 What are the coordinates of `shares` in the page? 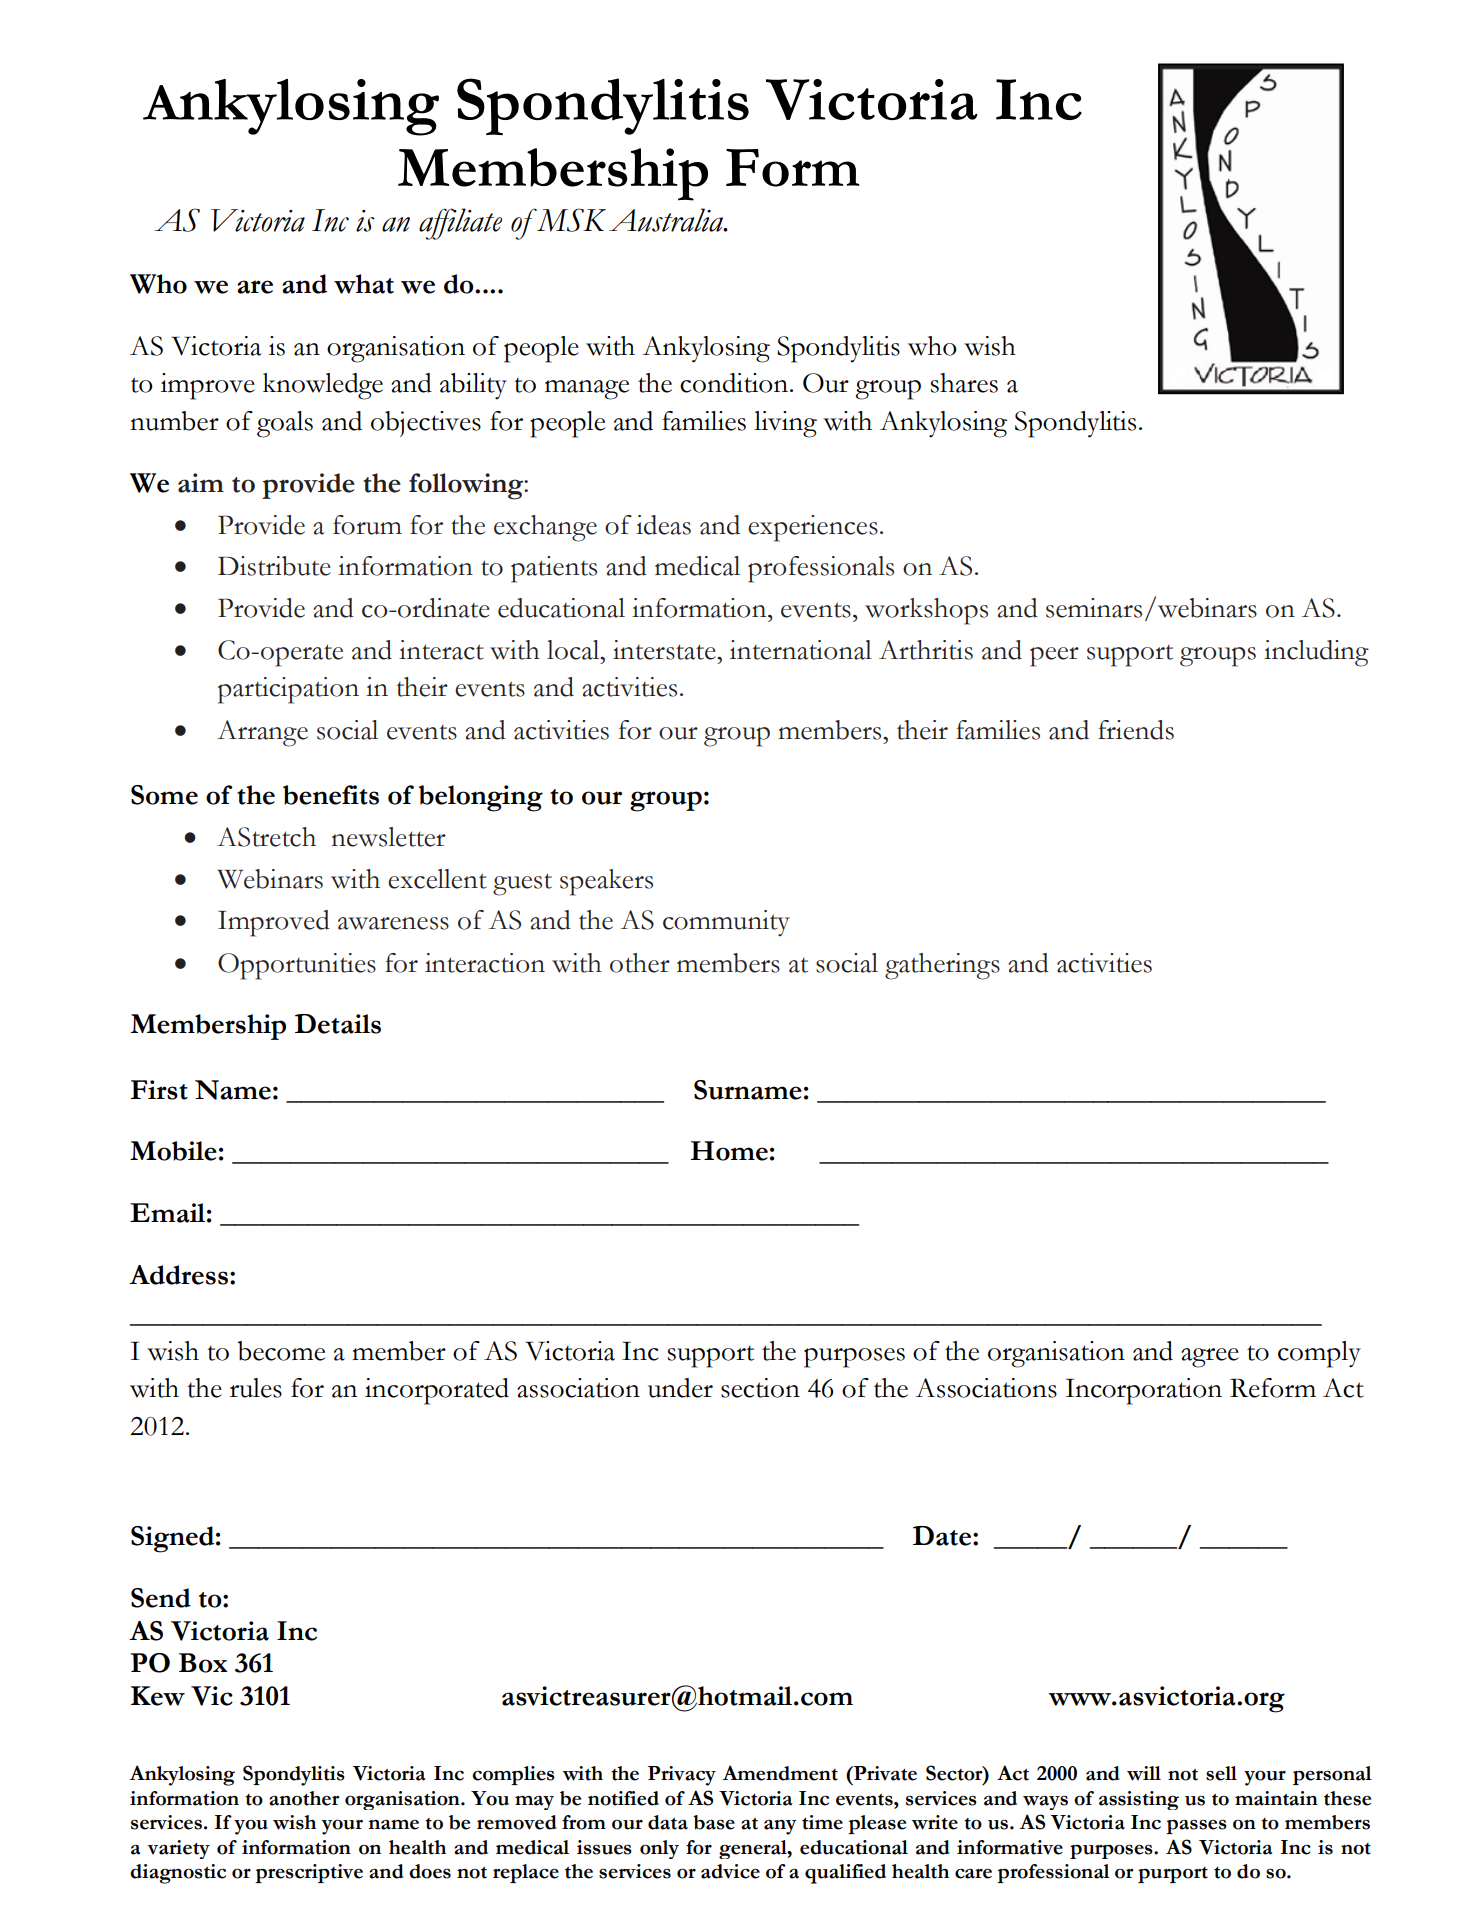 It's located at (964, 383).
